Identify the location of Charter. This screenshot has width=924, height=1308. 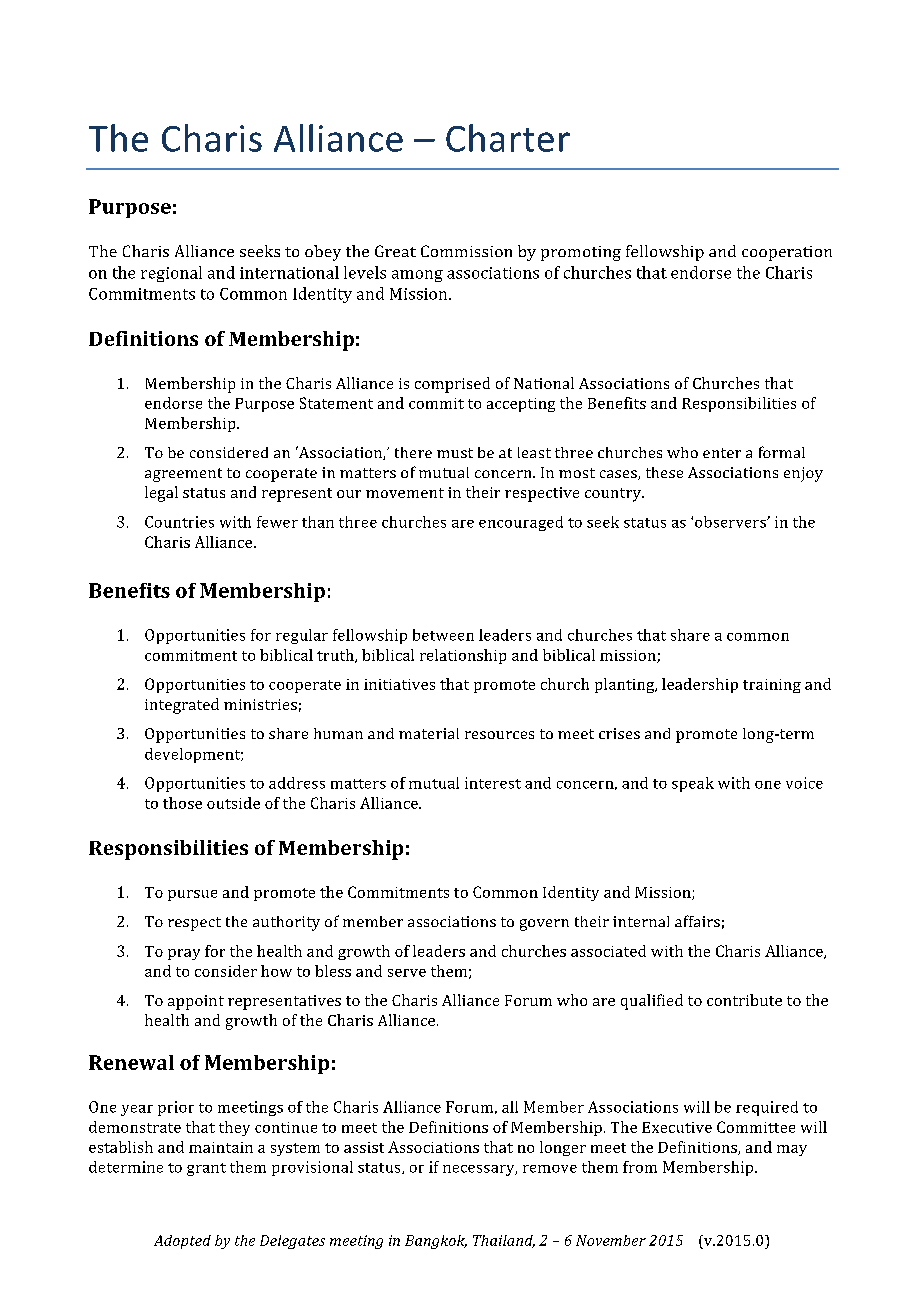
(508, 138).
